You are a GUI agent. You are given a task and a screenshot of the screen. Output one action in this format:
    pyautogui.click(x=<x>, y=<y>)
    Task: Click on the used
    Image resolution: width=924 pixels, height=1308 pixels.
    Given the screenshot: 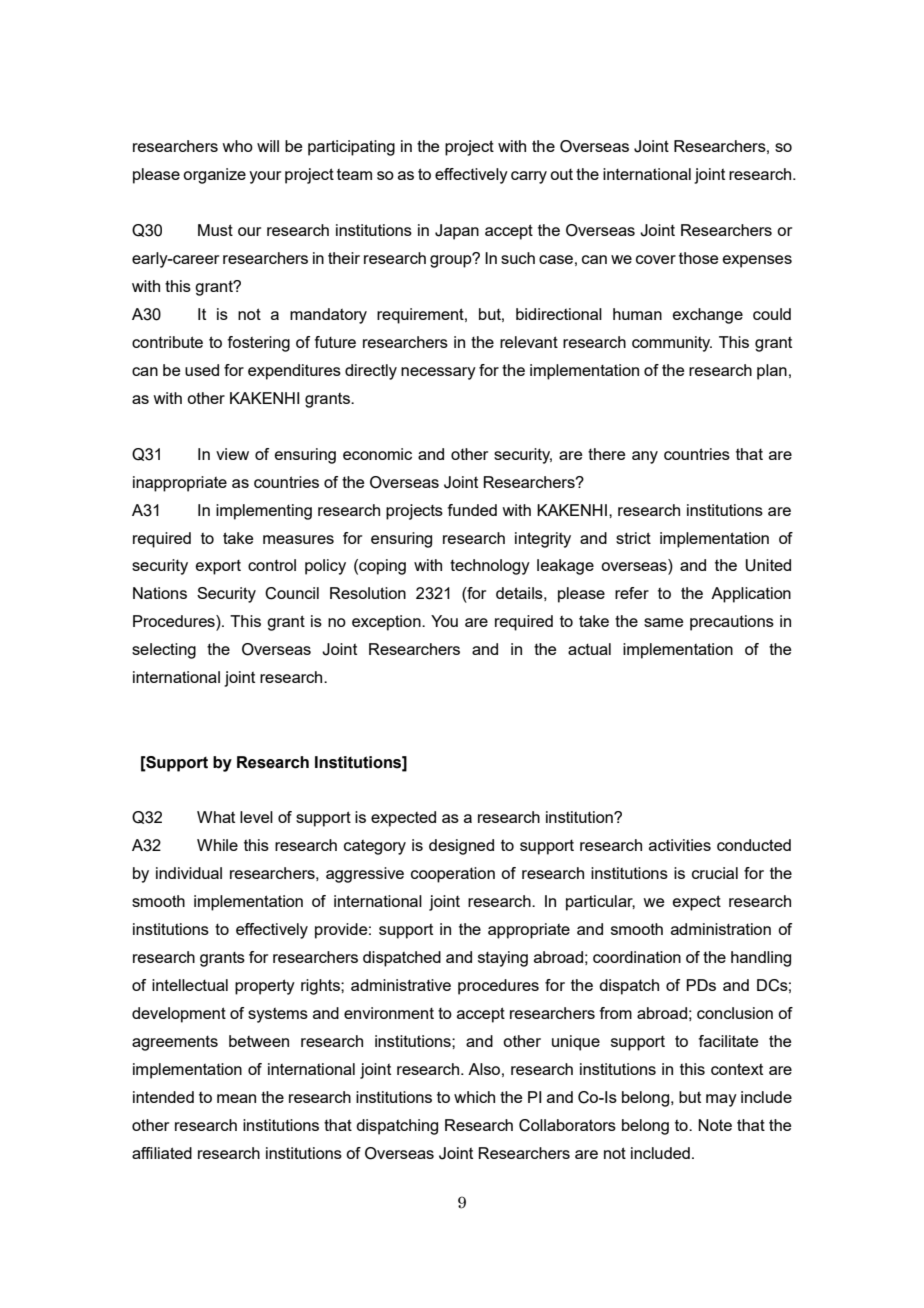 What is the action you would take?
    pyautogui.click(x=202, y=370)
